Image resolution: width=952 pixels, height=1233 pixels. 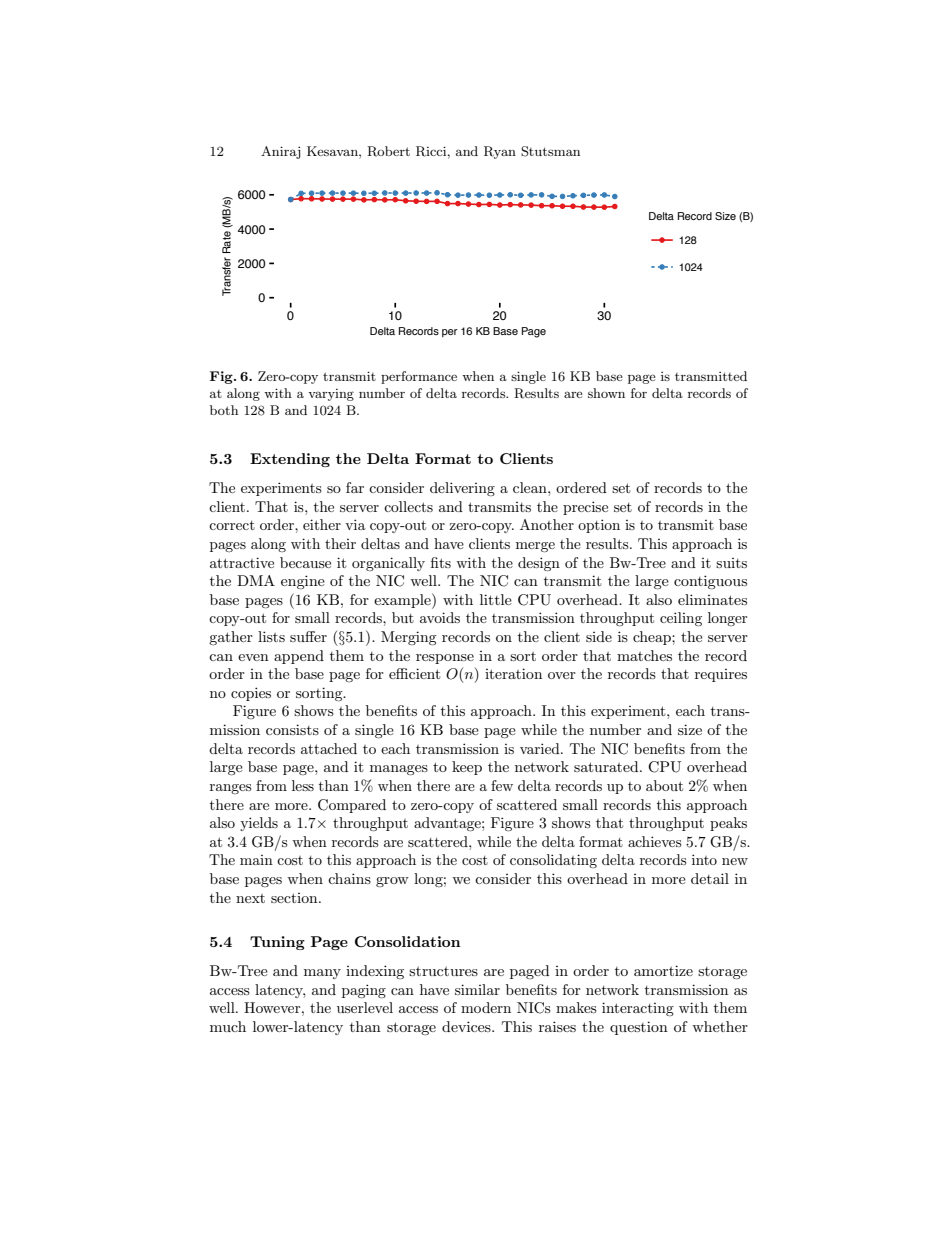 I want to click on precise, so click(x=585, y=508).
